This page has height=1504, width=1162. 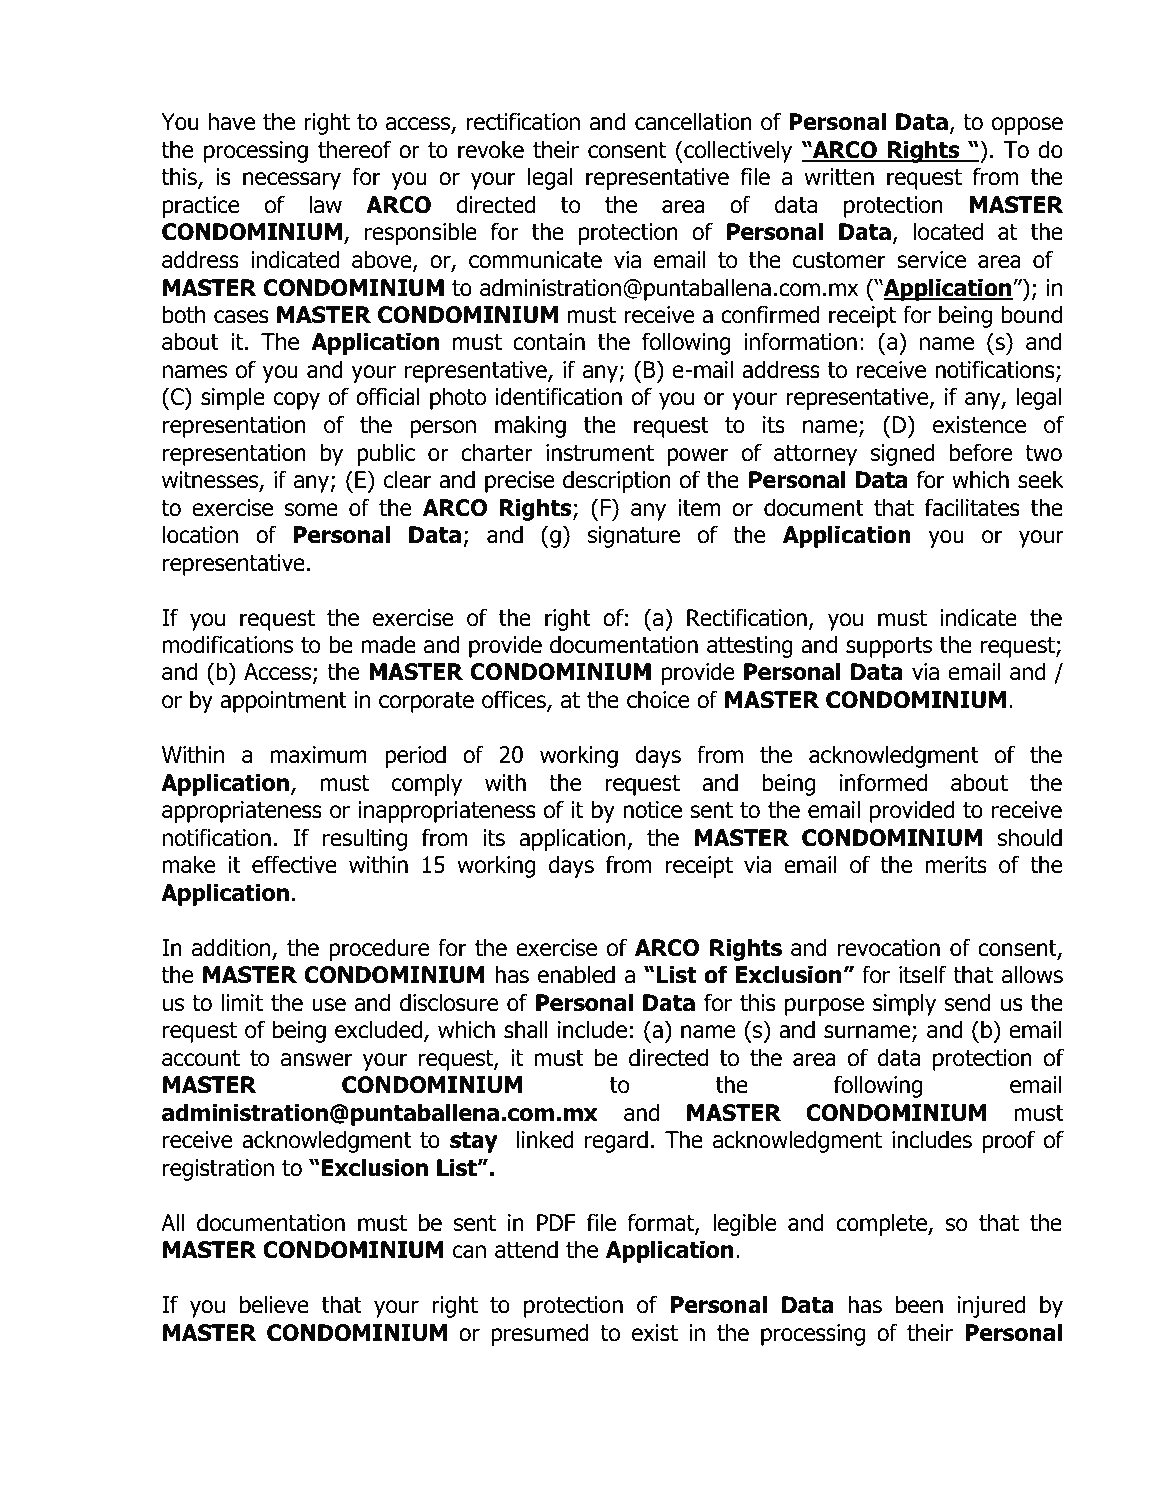 What do you see at coordinates (1027, 126) in the page?
I see `oppose` at bounding box center [1027, 126].
